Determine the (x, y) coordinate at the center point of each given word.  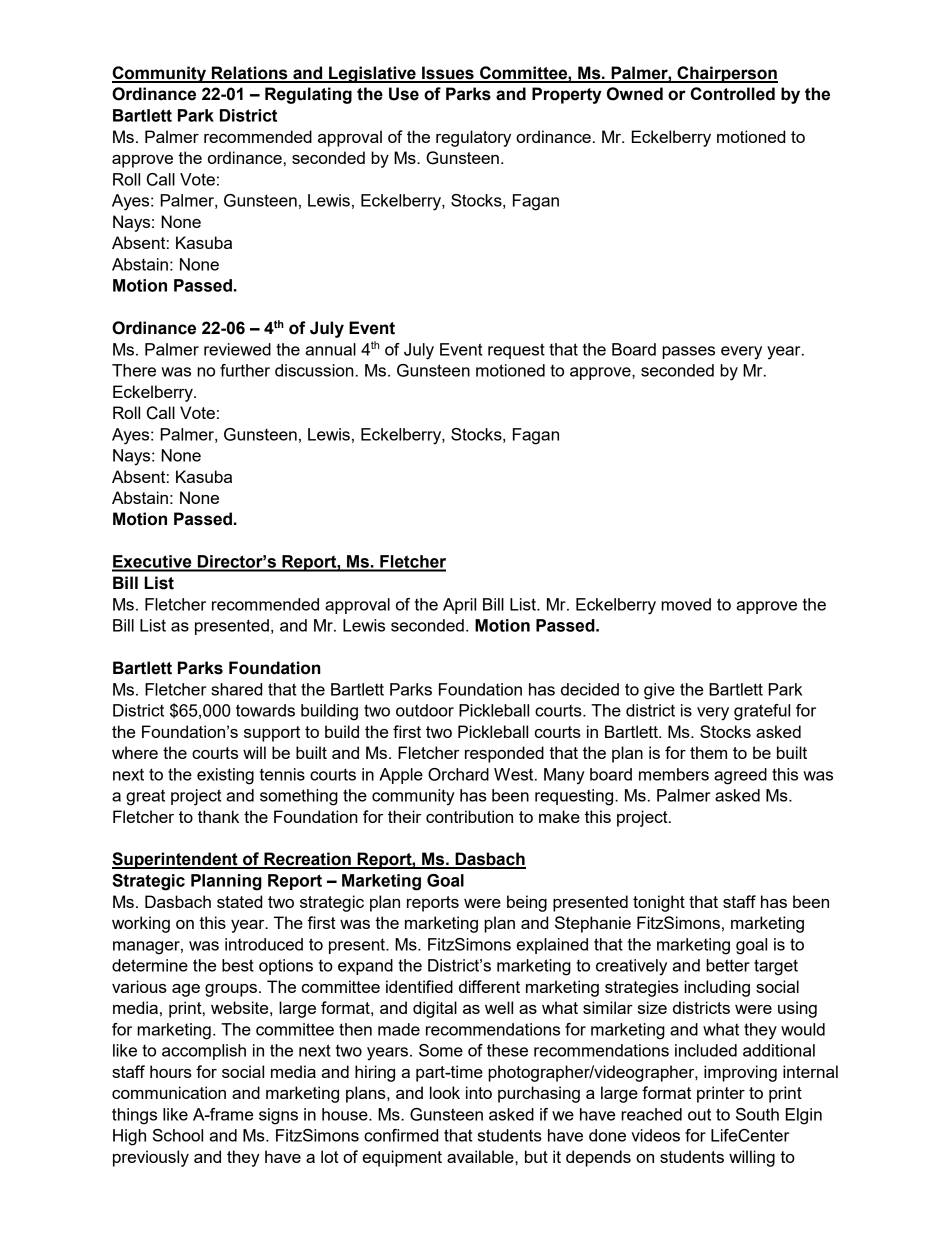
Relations (250, 74)
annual (331, 349)
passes (688, 352)
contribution (469, 816)
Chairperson (726, 74)
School (178, 1135)
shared (236, 689)
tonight (659, 903)
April (459, 606)
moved (686, 604)
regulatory (473, 138)
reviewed (237, 349)
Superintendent (176, 860)
